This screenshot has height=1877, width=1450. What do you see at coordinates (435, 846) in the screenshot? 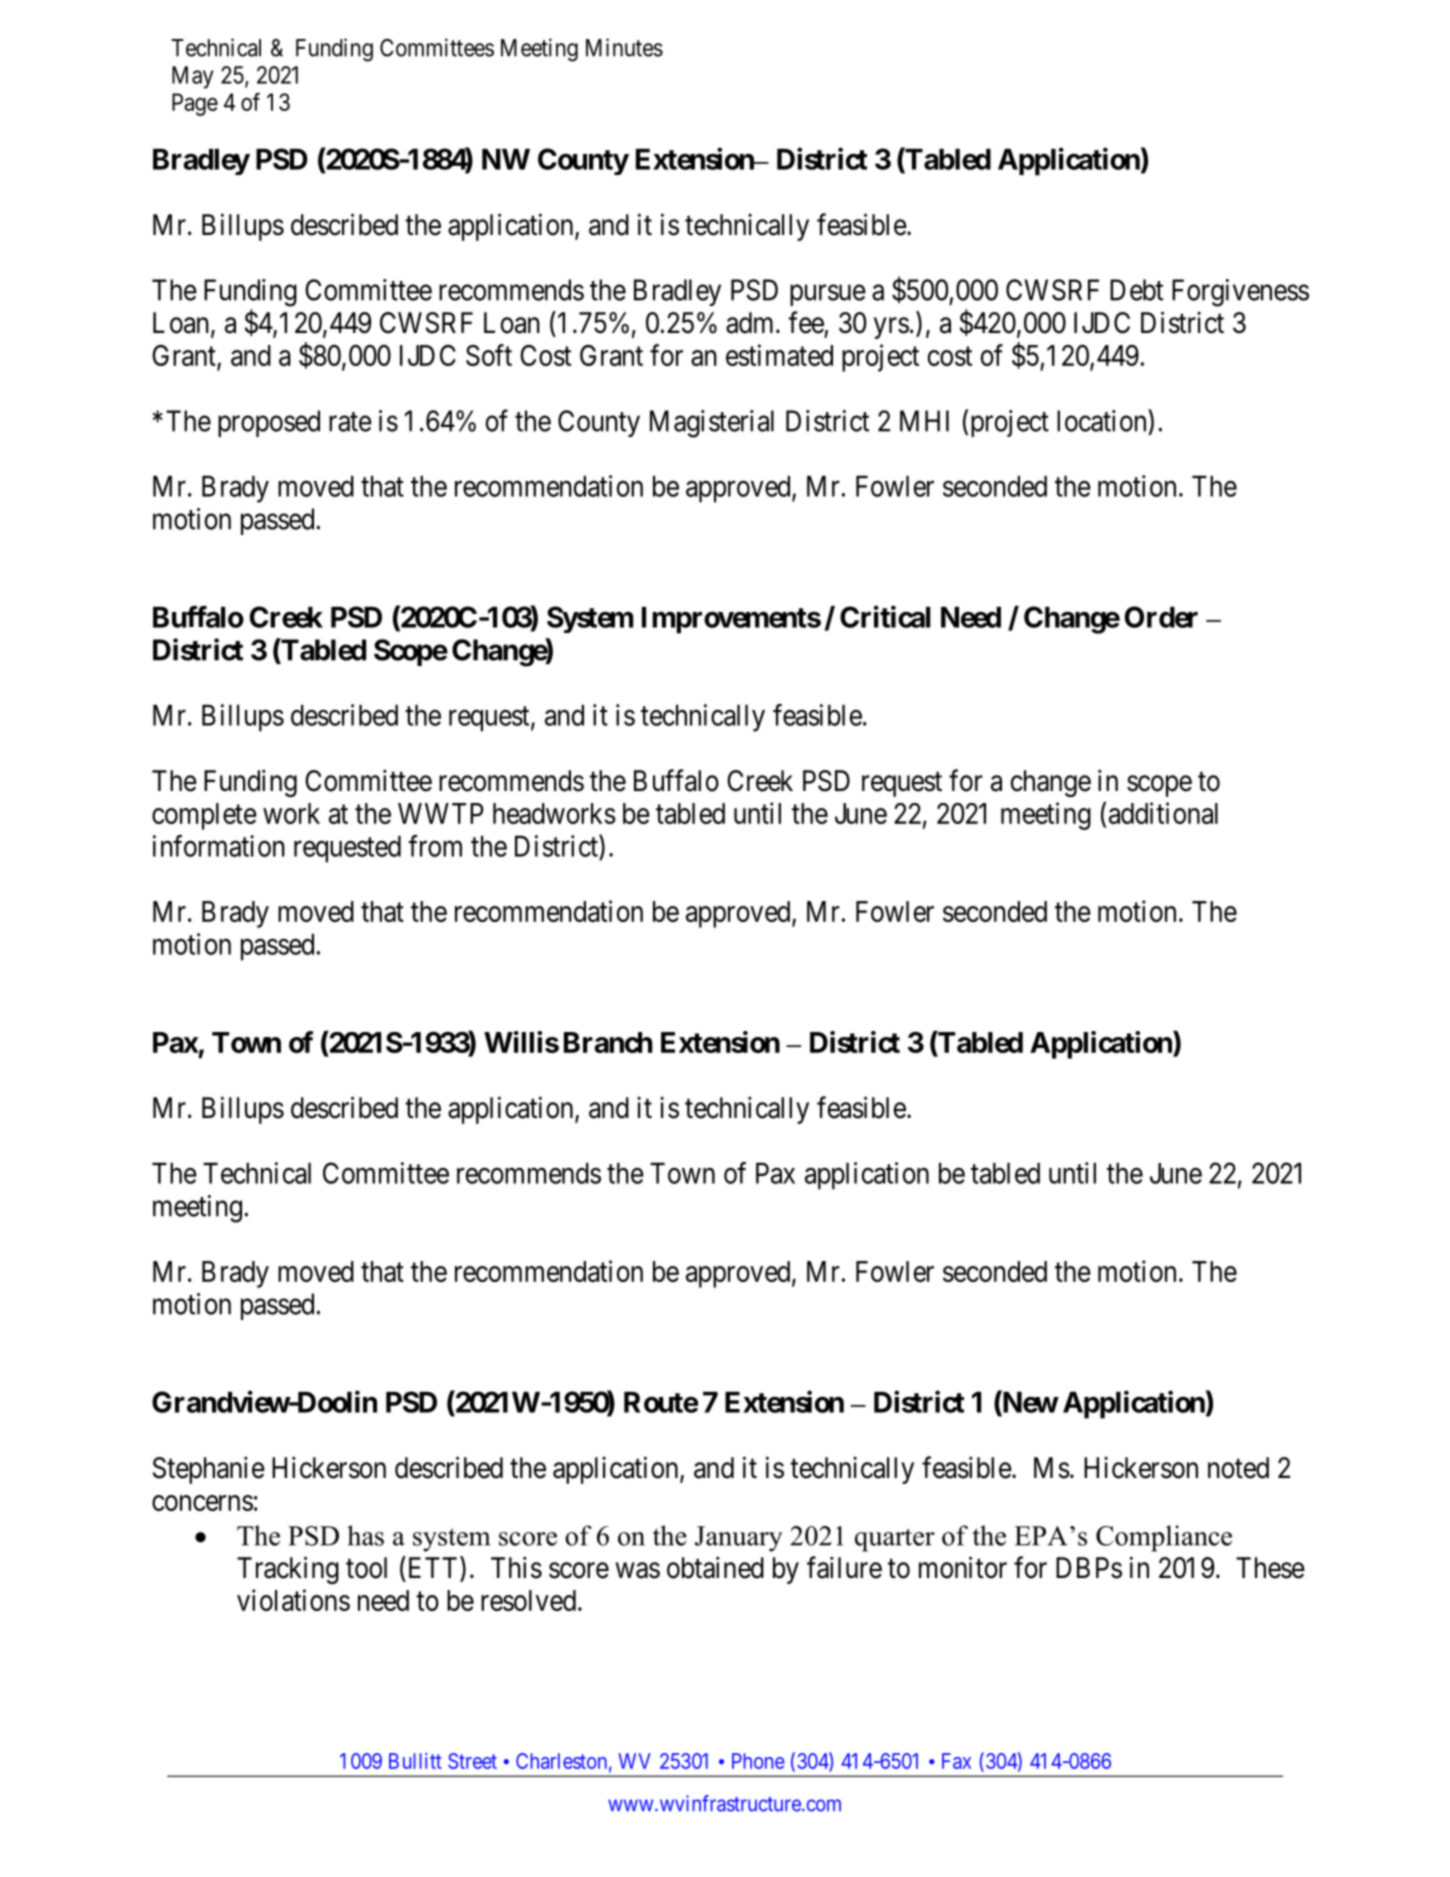
I see `from` at bounding box center [435, 846].
